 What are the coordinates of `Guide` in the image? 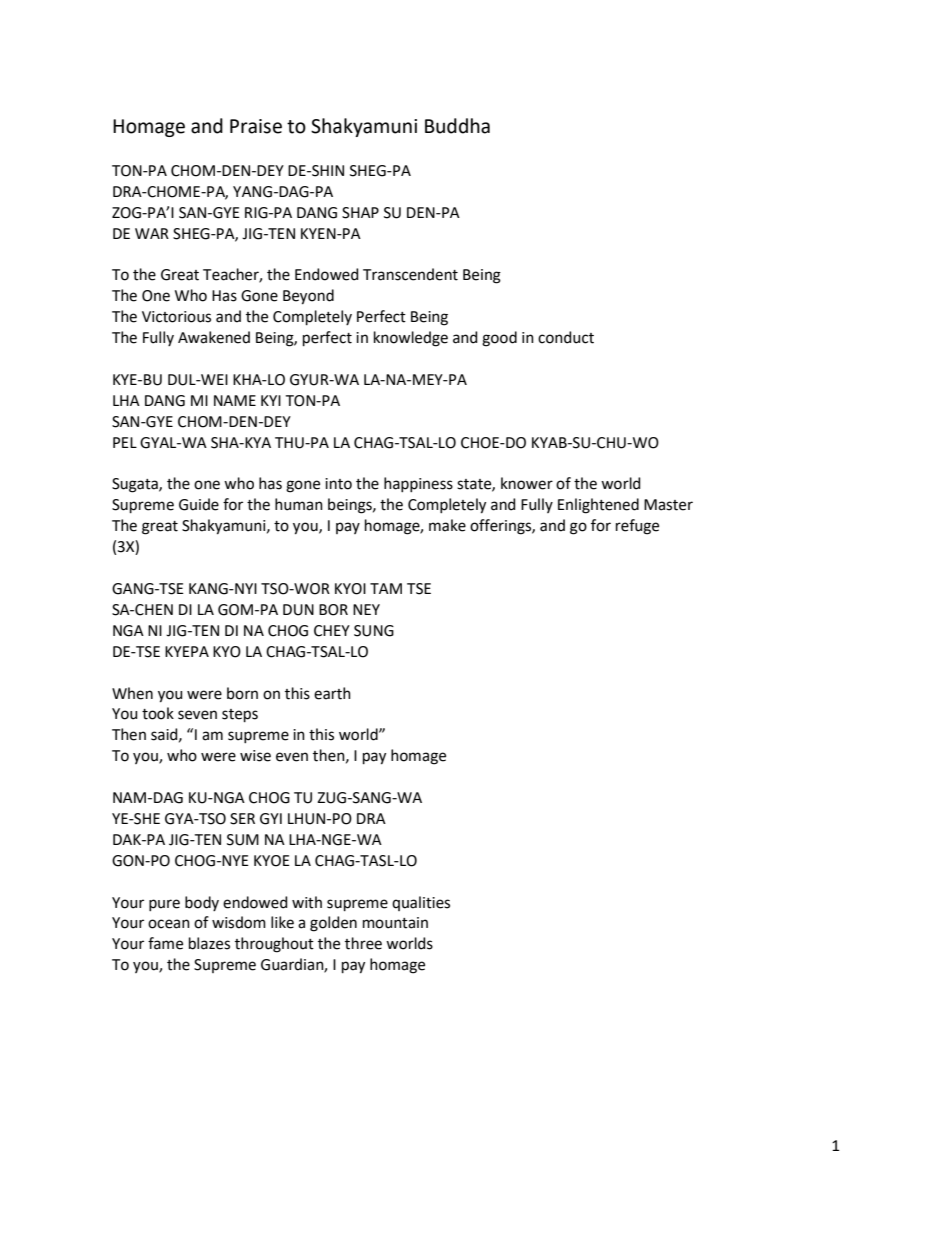 It's located at (199, 504).
